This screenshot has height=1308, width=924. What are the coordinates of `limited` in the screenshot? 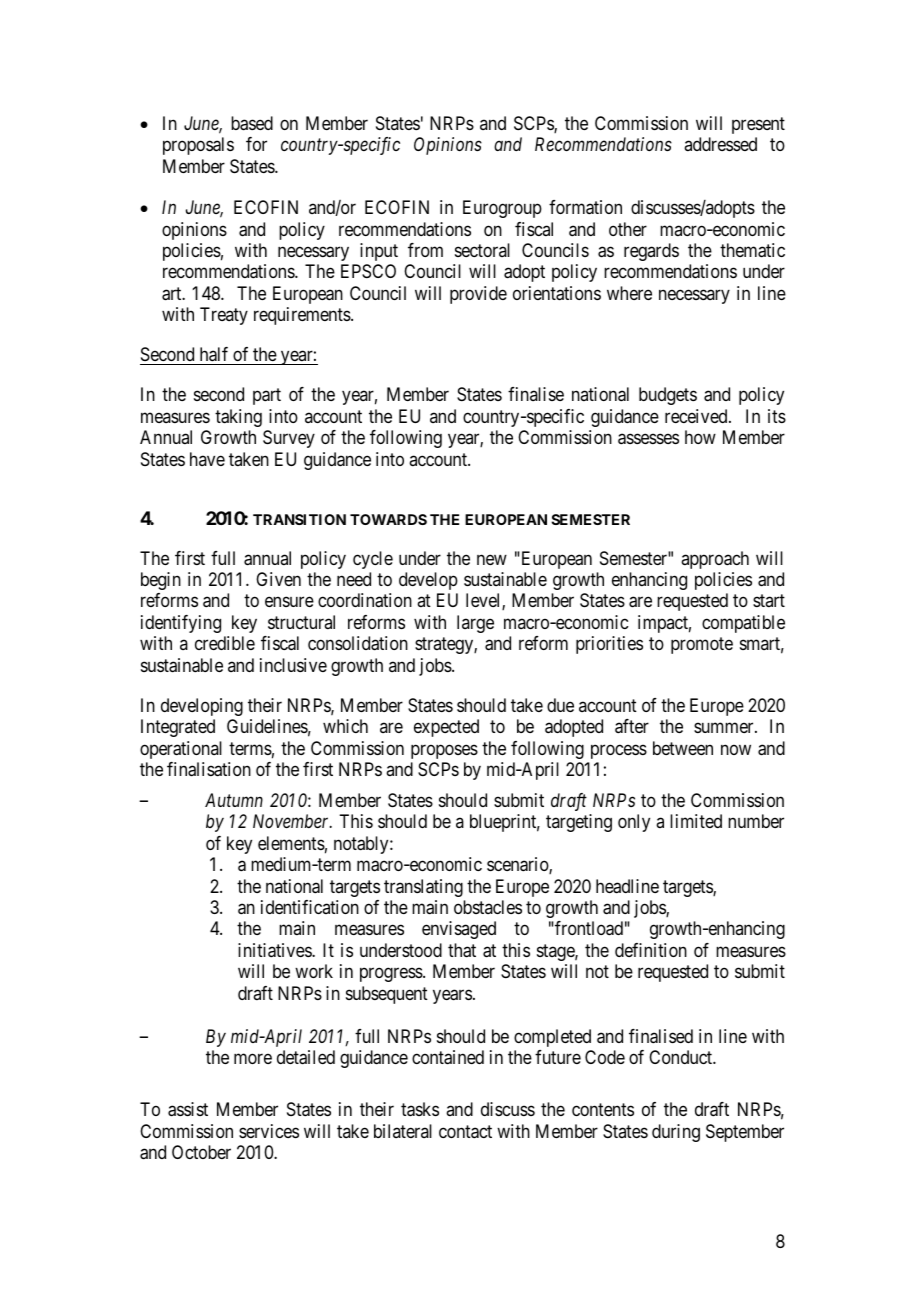 It's located at (696, 821).
